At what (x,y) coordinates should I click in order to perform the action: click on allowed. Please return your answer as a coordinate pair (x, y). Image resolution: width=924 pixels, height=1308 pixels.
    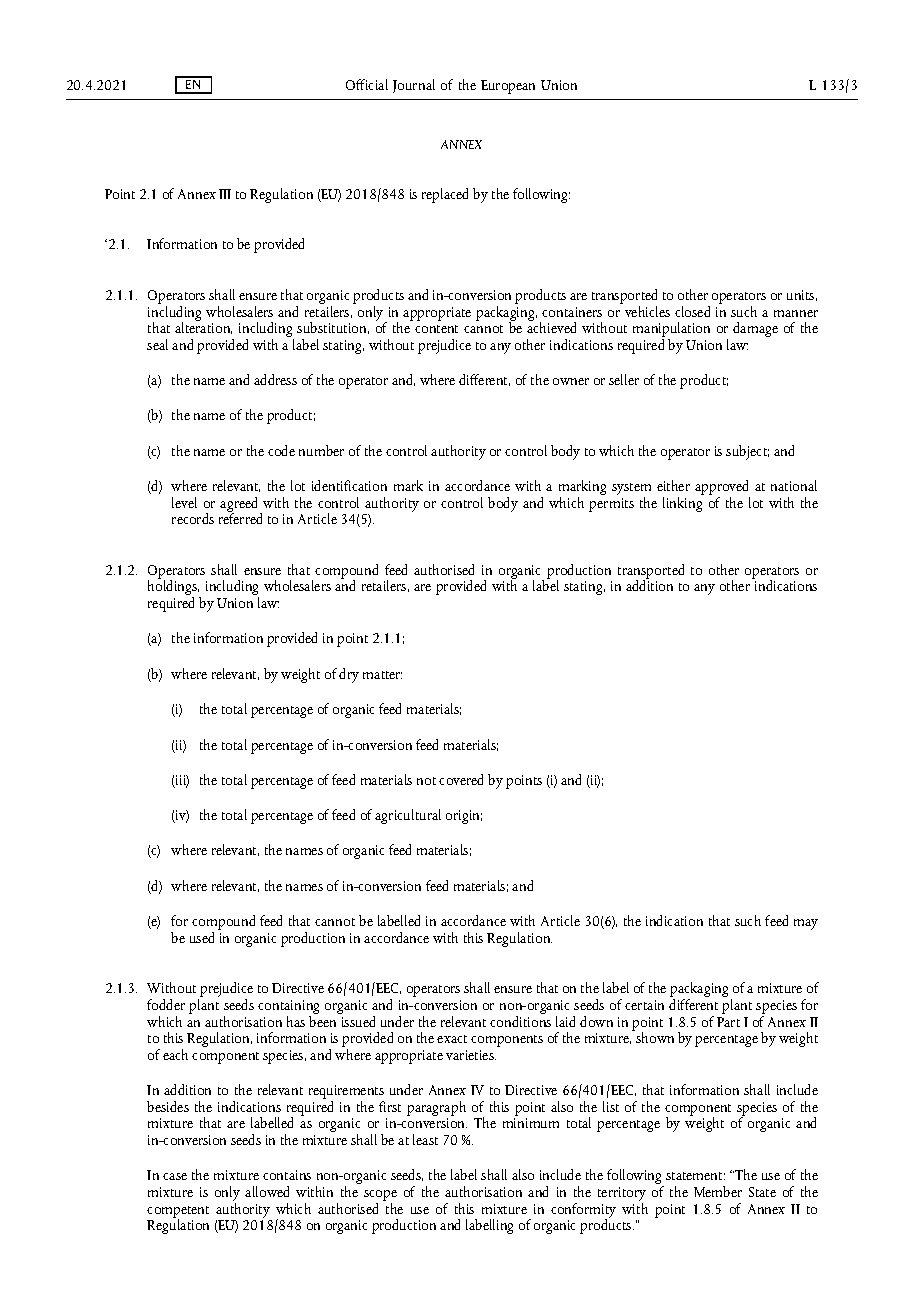
    Looking at the image, I should click on (267, 1191).
